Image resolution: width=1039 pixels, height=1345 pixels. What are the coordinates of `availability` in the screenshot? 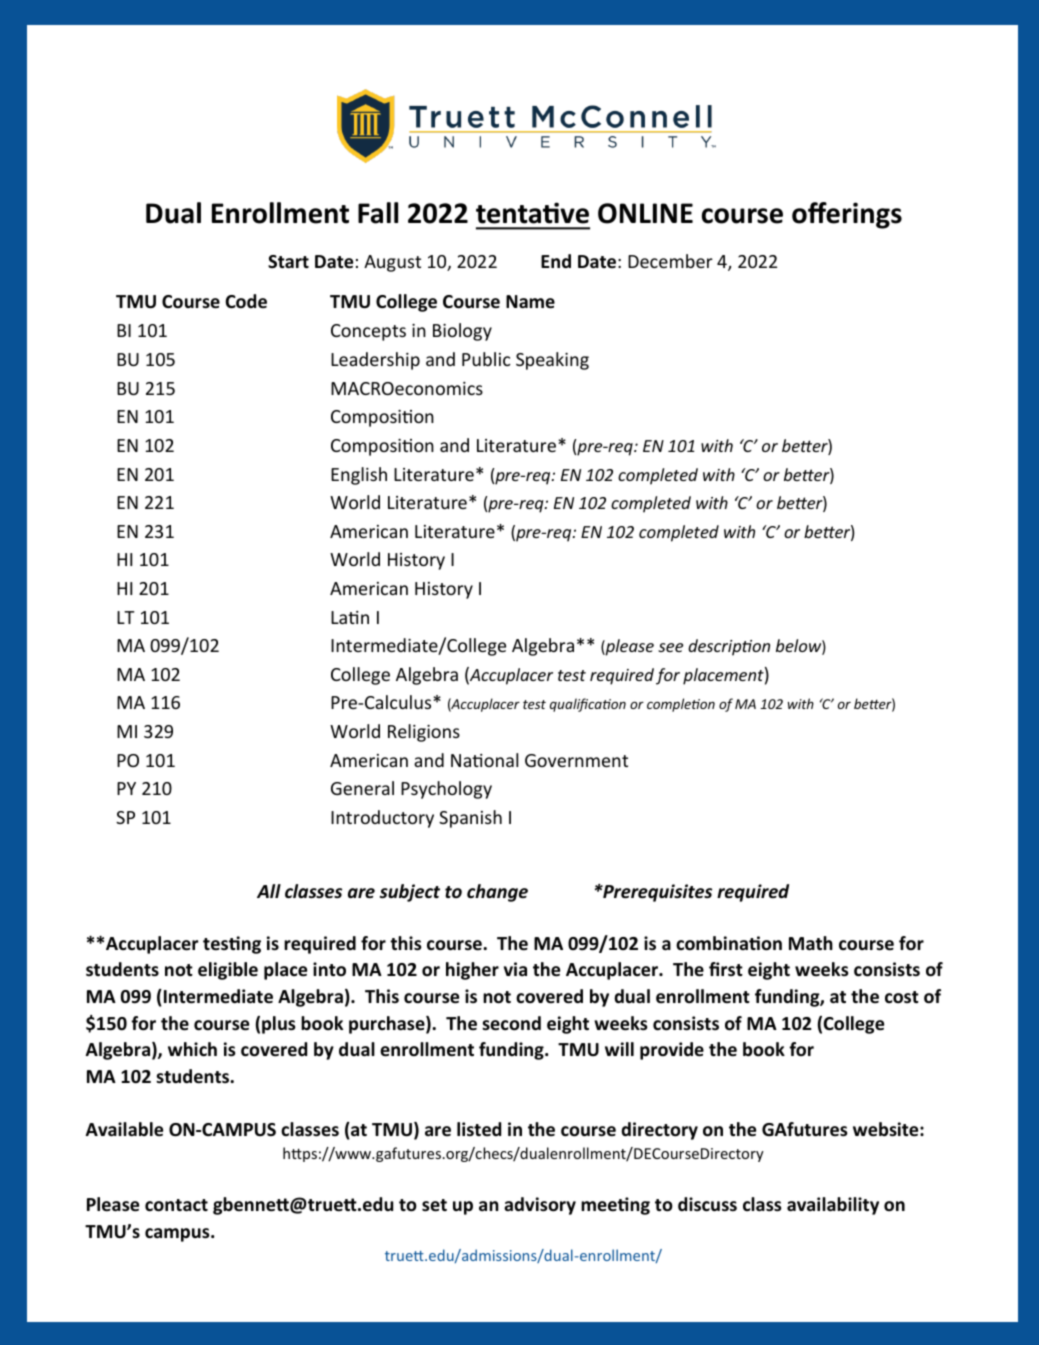 It's located at (833, 1206).
